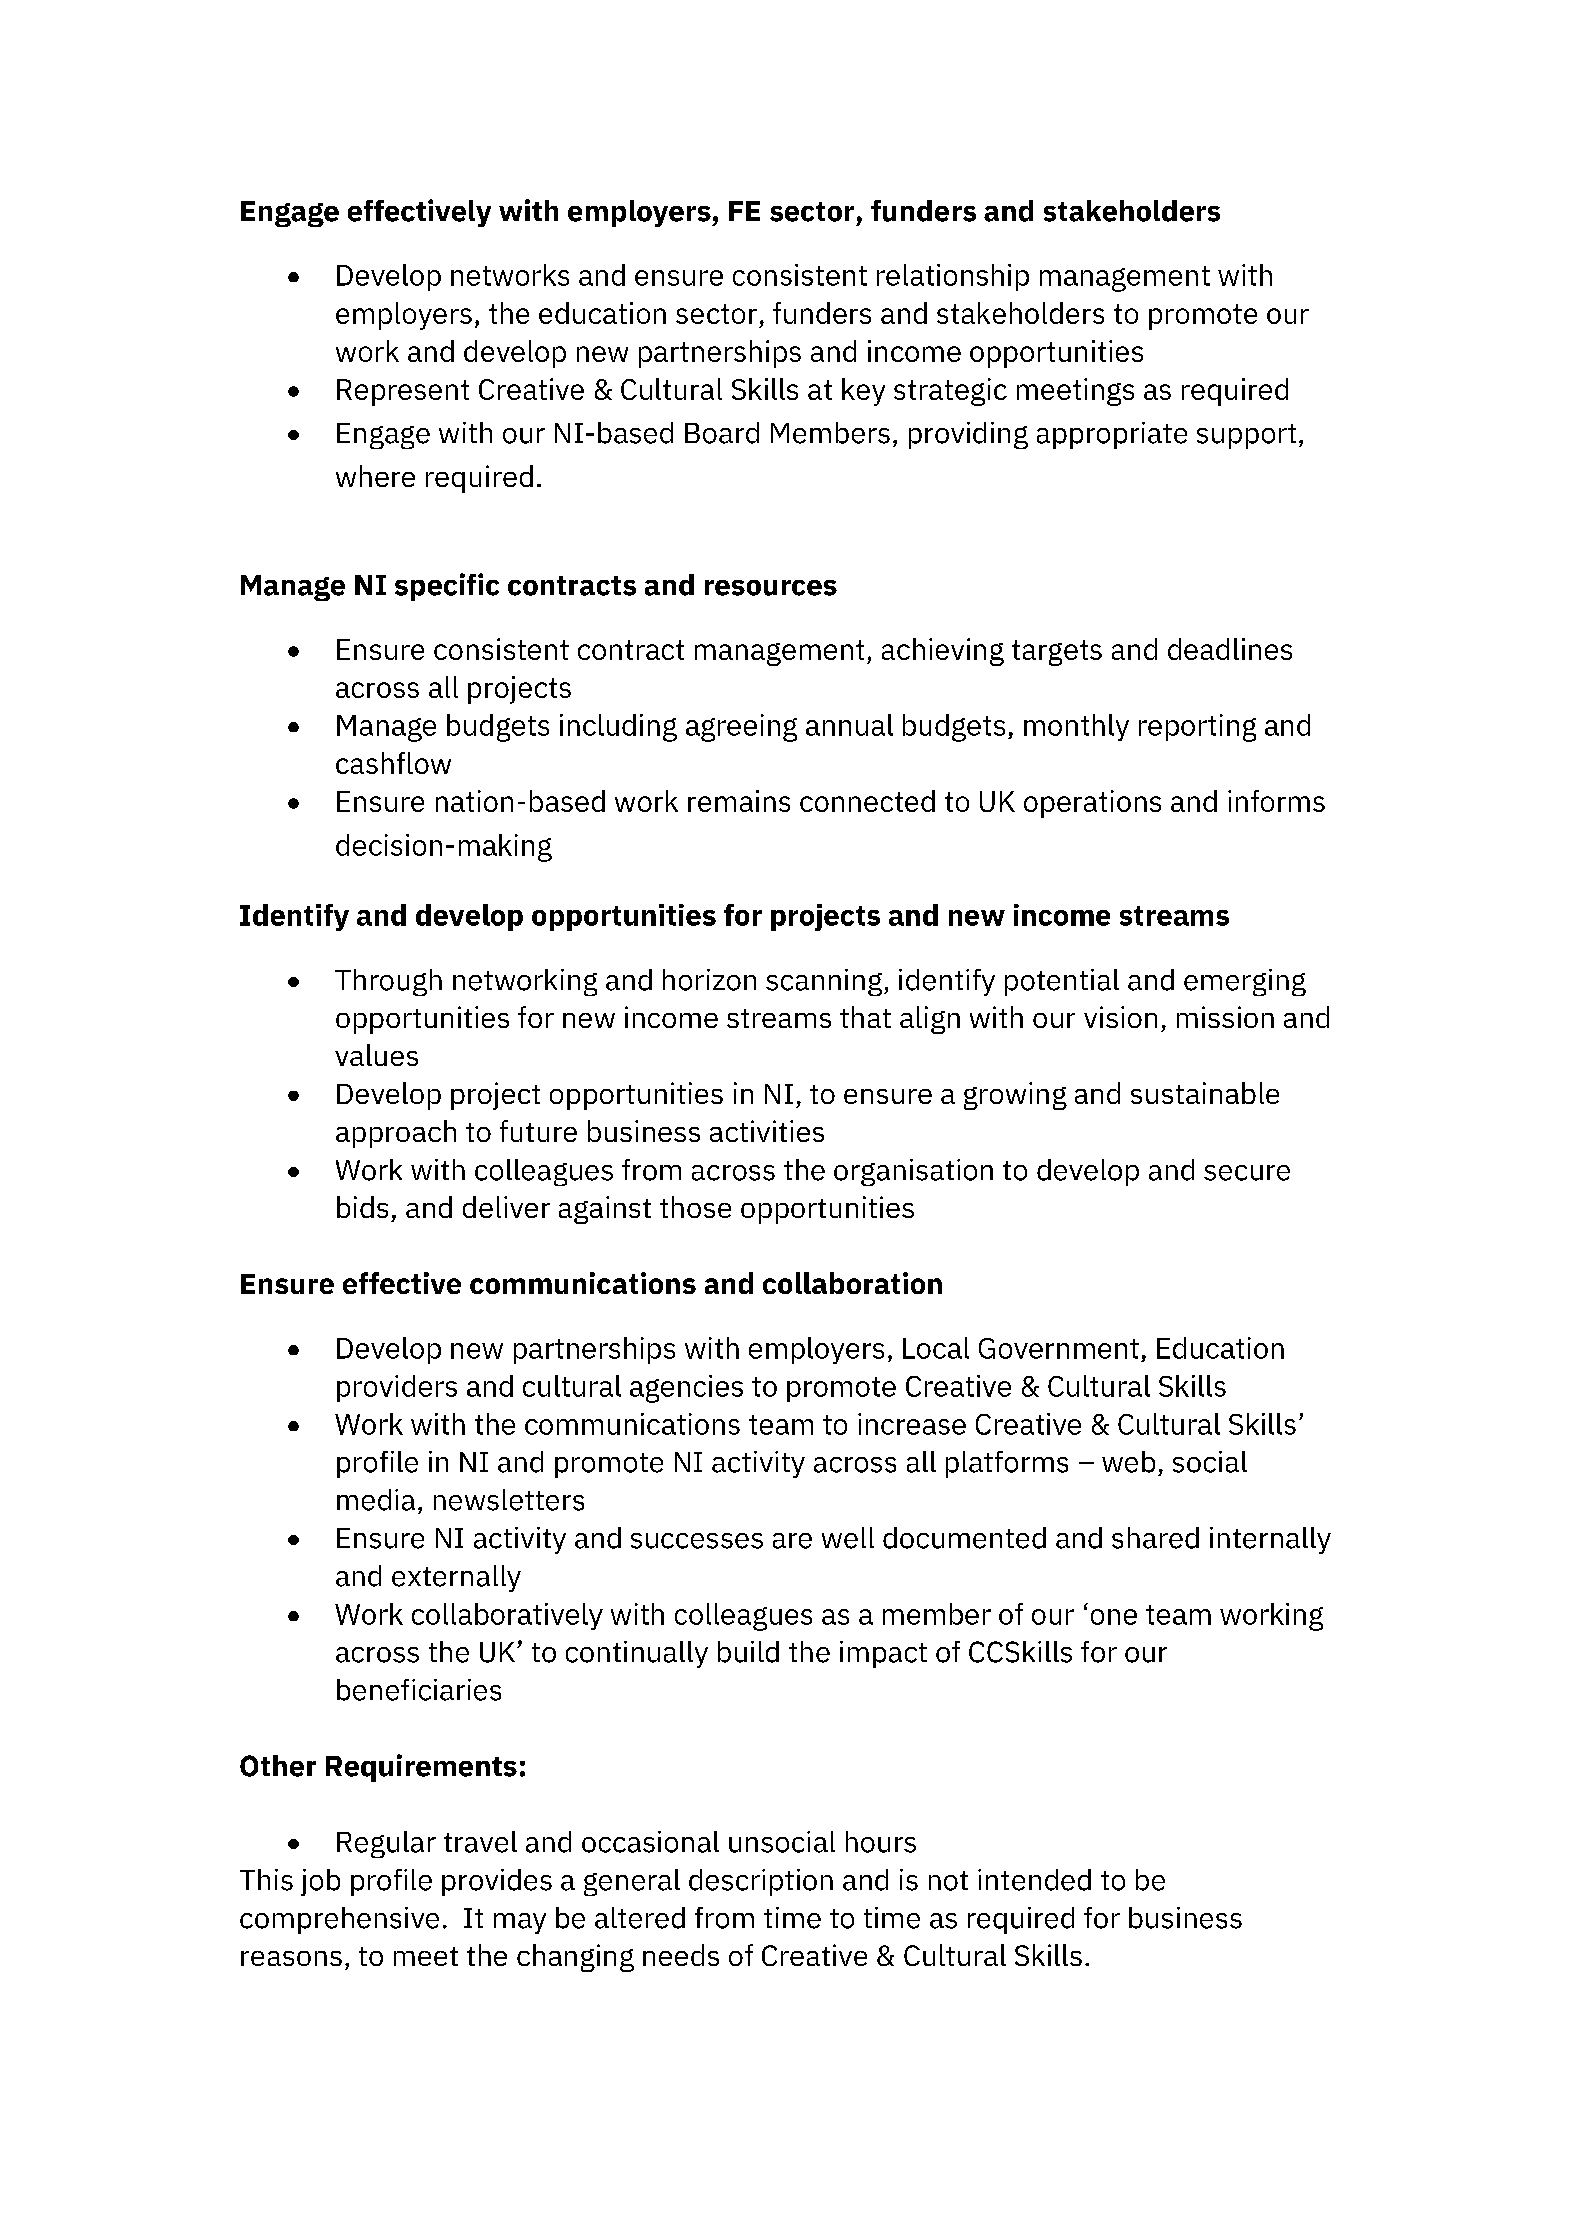  Describe the element at coordinates (1205, 1093) in the image. I see `sustainable` at that location.
